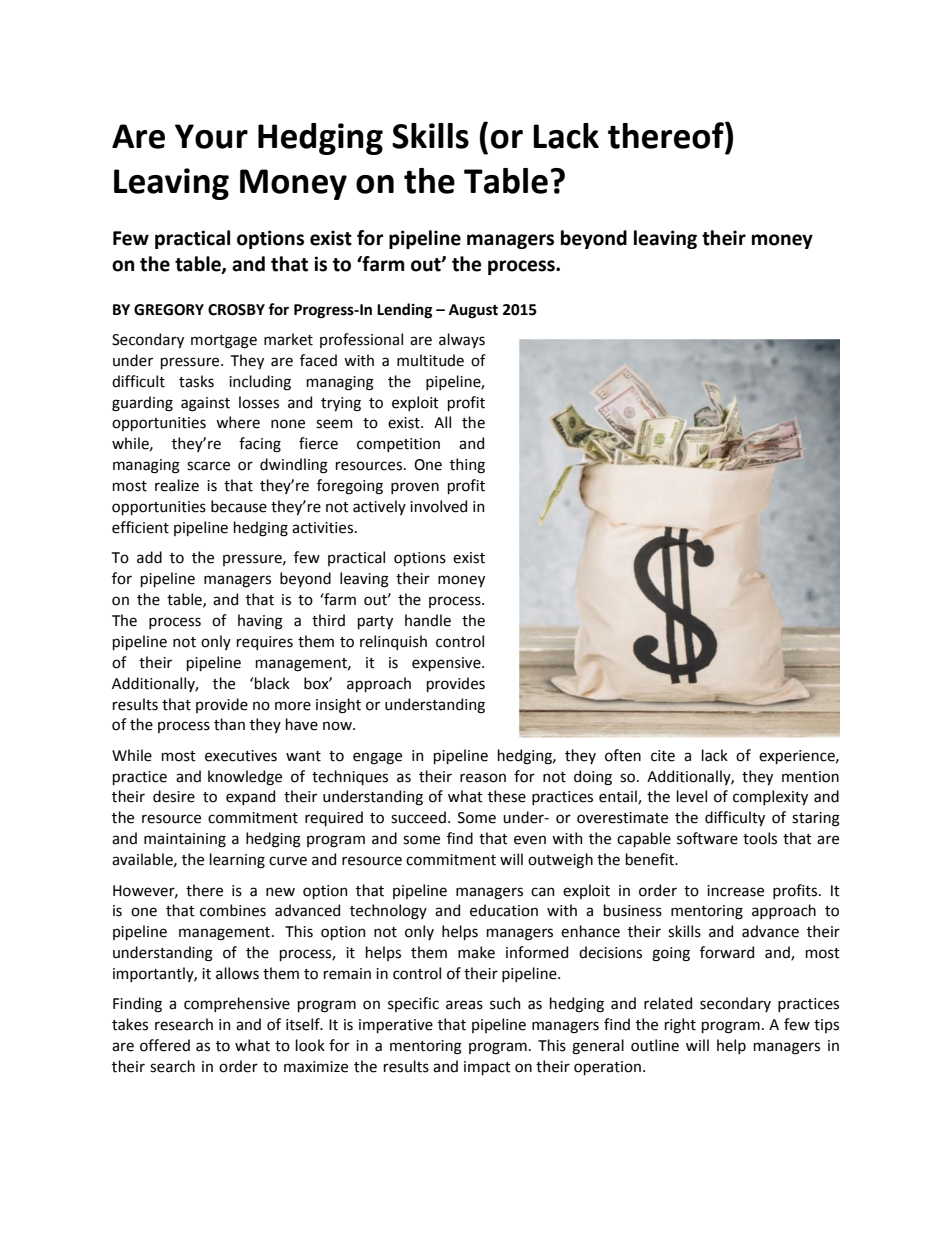 This document has width=952, height=1233. I want to click on learning, so click(237, 861).
